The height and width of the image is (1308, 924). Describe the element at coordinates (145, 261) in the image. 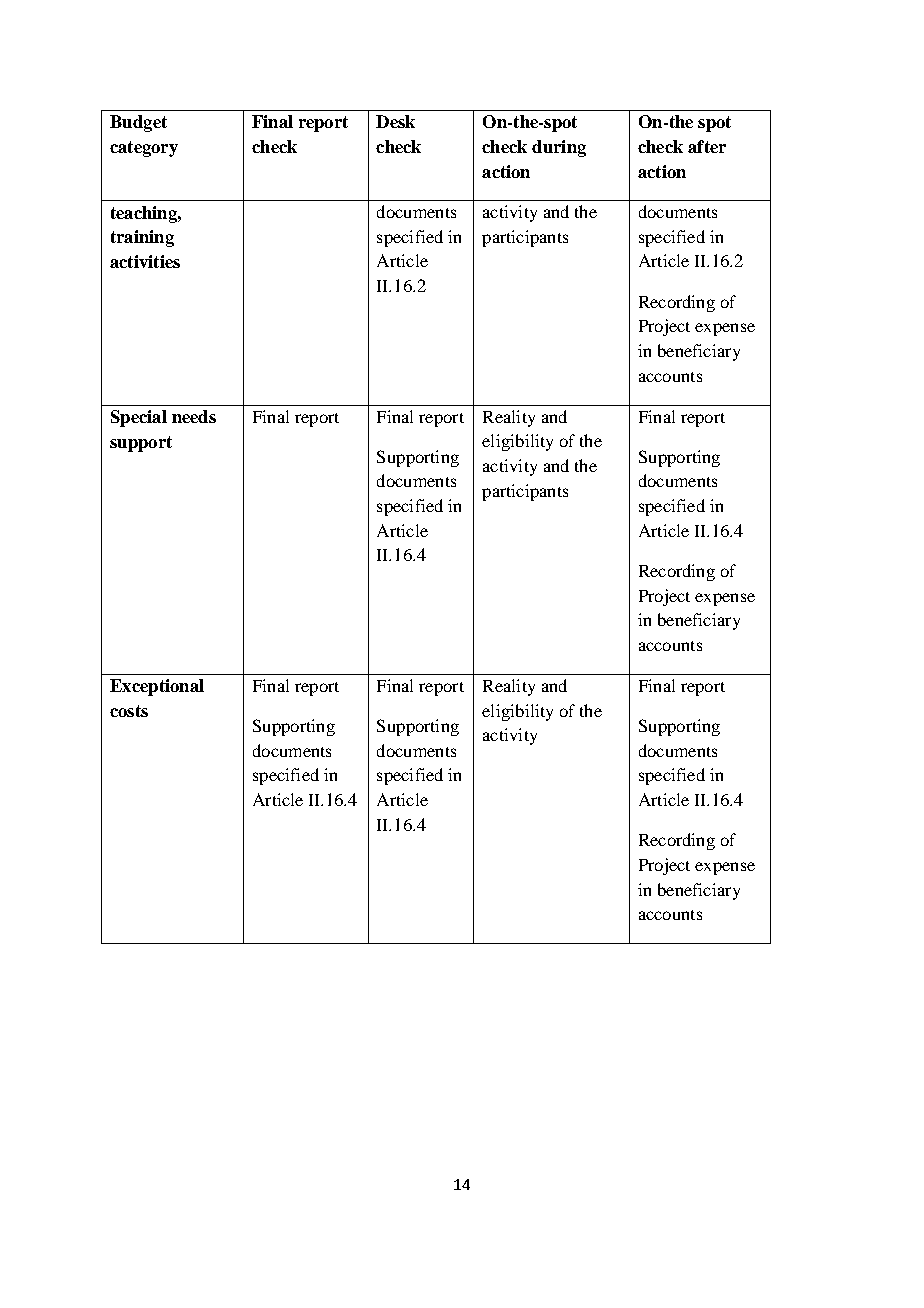

I see `activities` at that location.
